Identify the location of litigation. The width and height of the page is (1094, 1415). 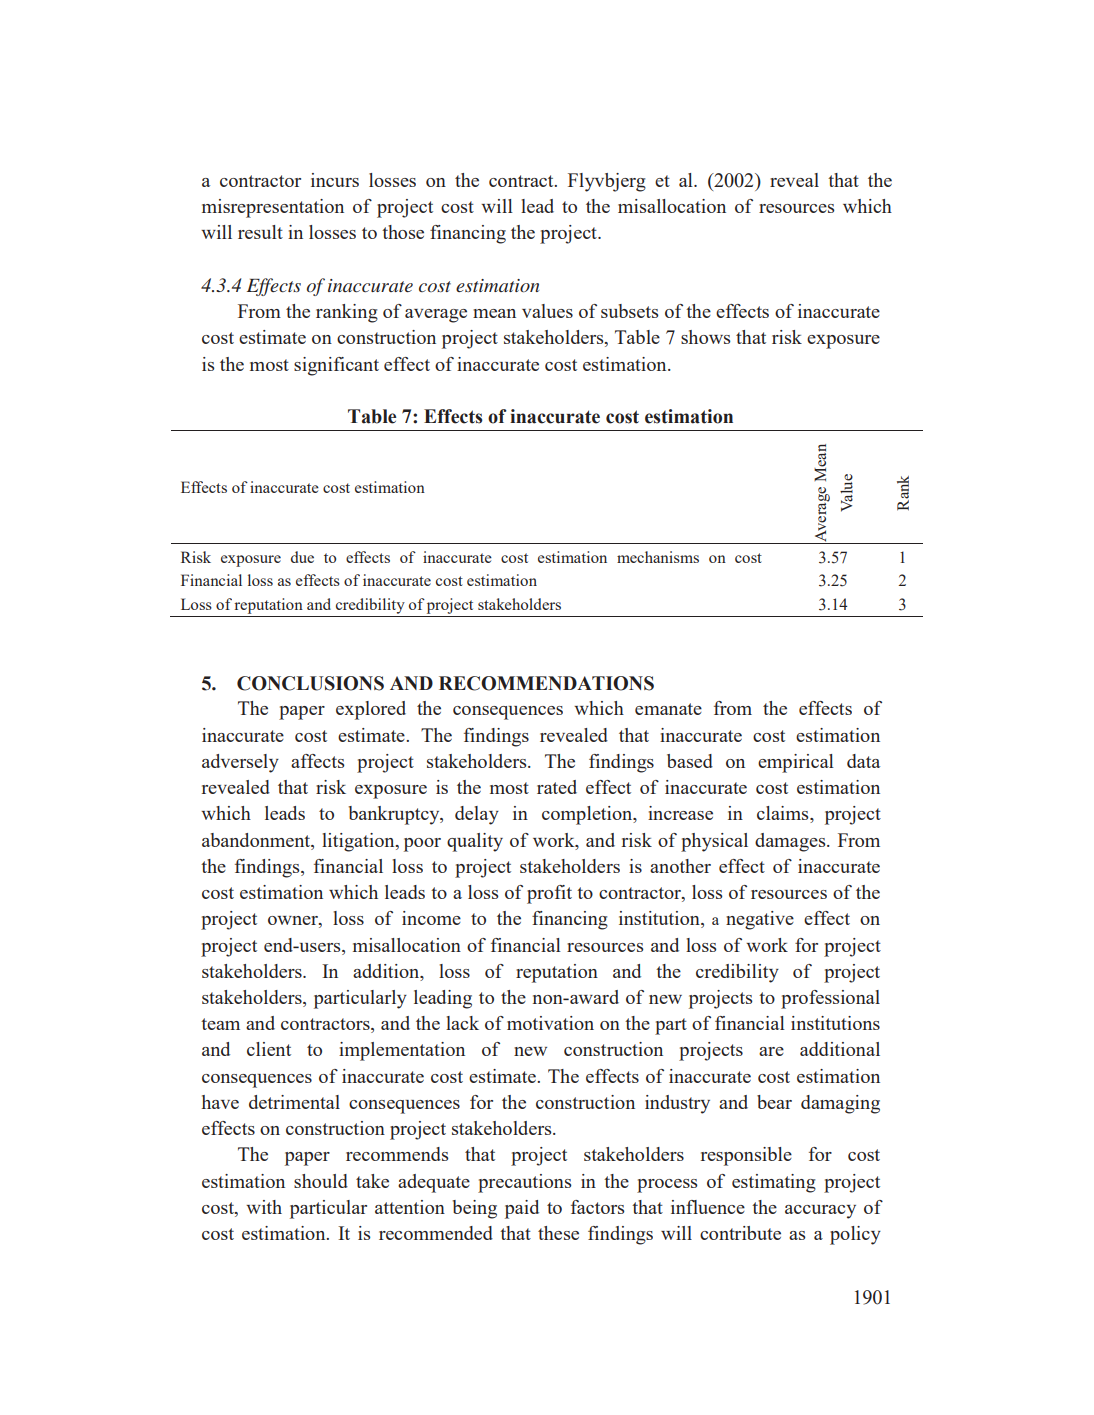
(359, 842).
